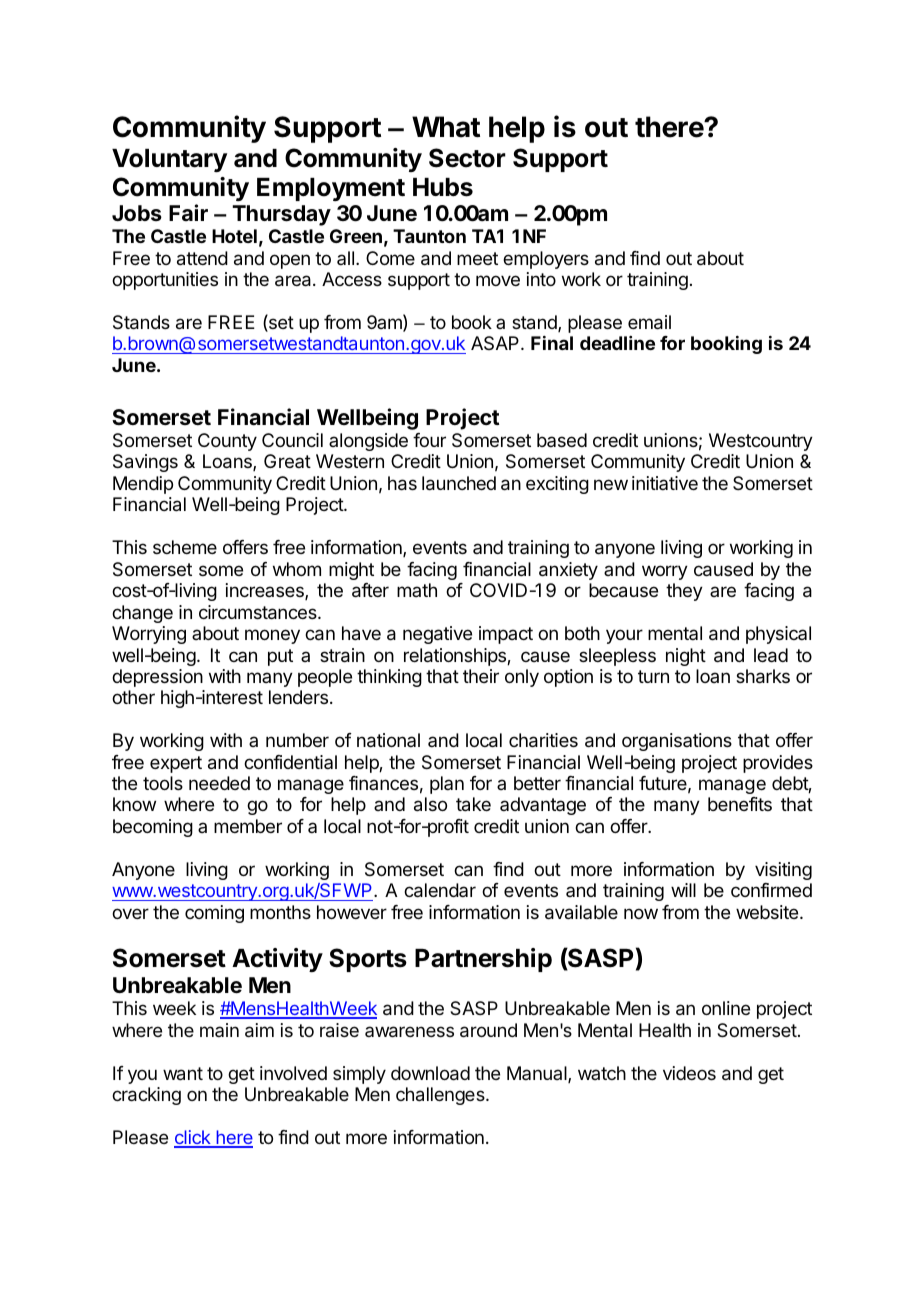 This screenshot has width=924, height=1308. I want to click on employers, so click(546, 260).
